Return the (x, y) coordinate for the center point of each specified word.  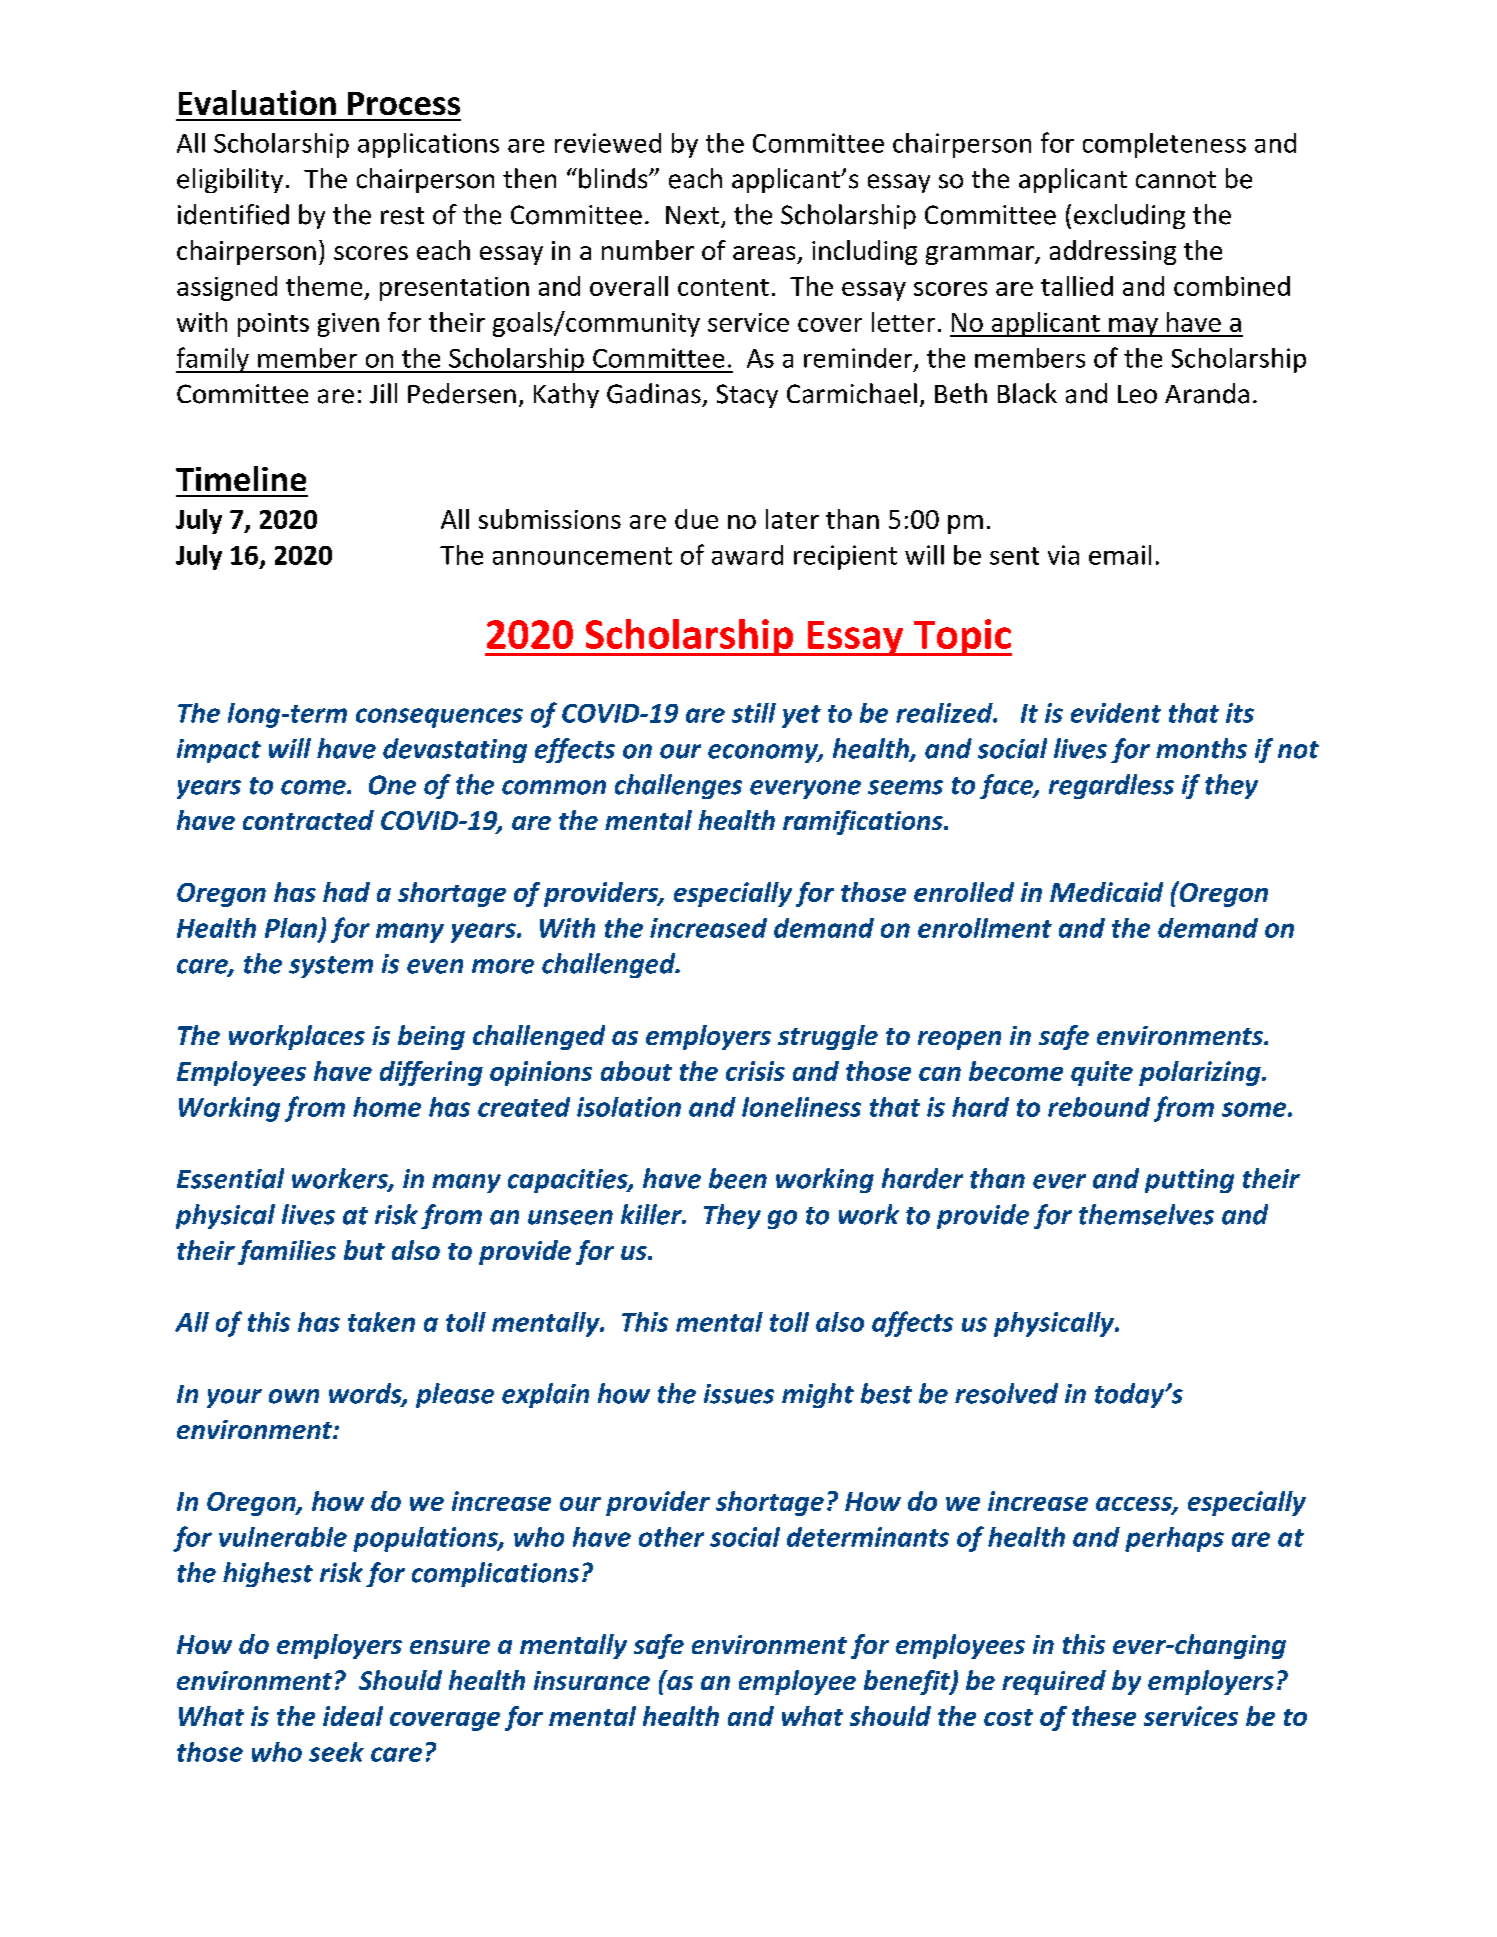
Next (692, 215)
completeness (1164, 145)
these (1104, 1716)
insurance (592, 1680)
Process (404, 103)
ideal (353, 1716)
